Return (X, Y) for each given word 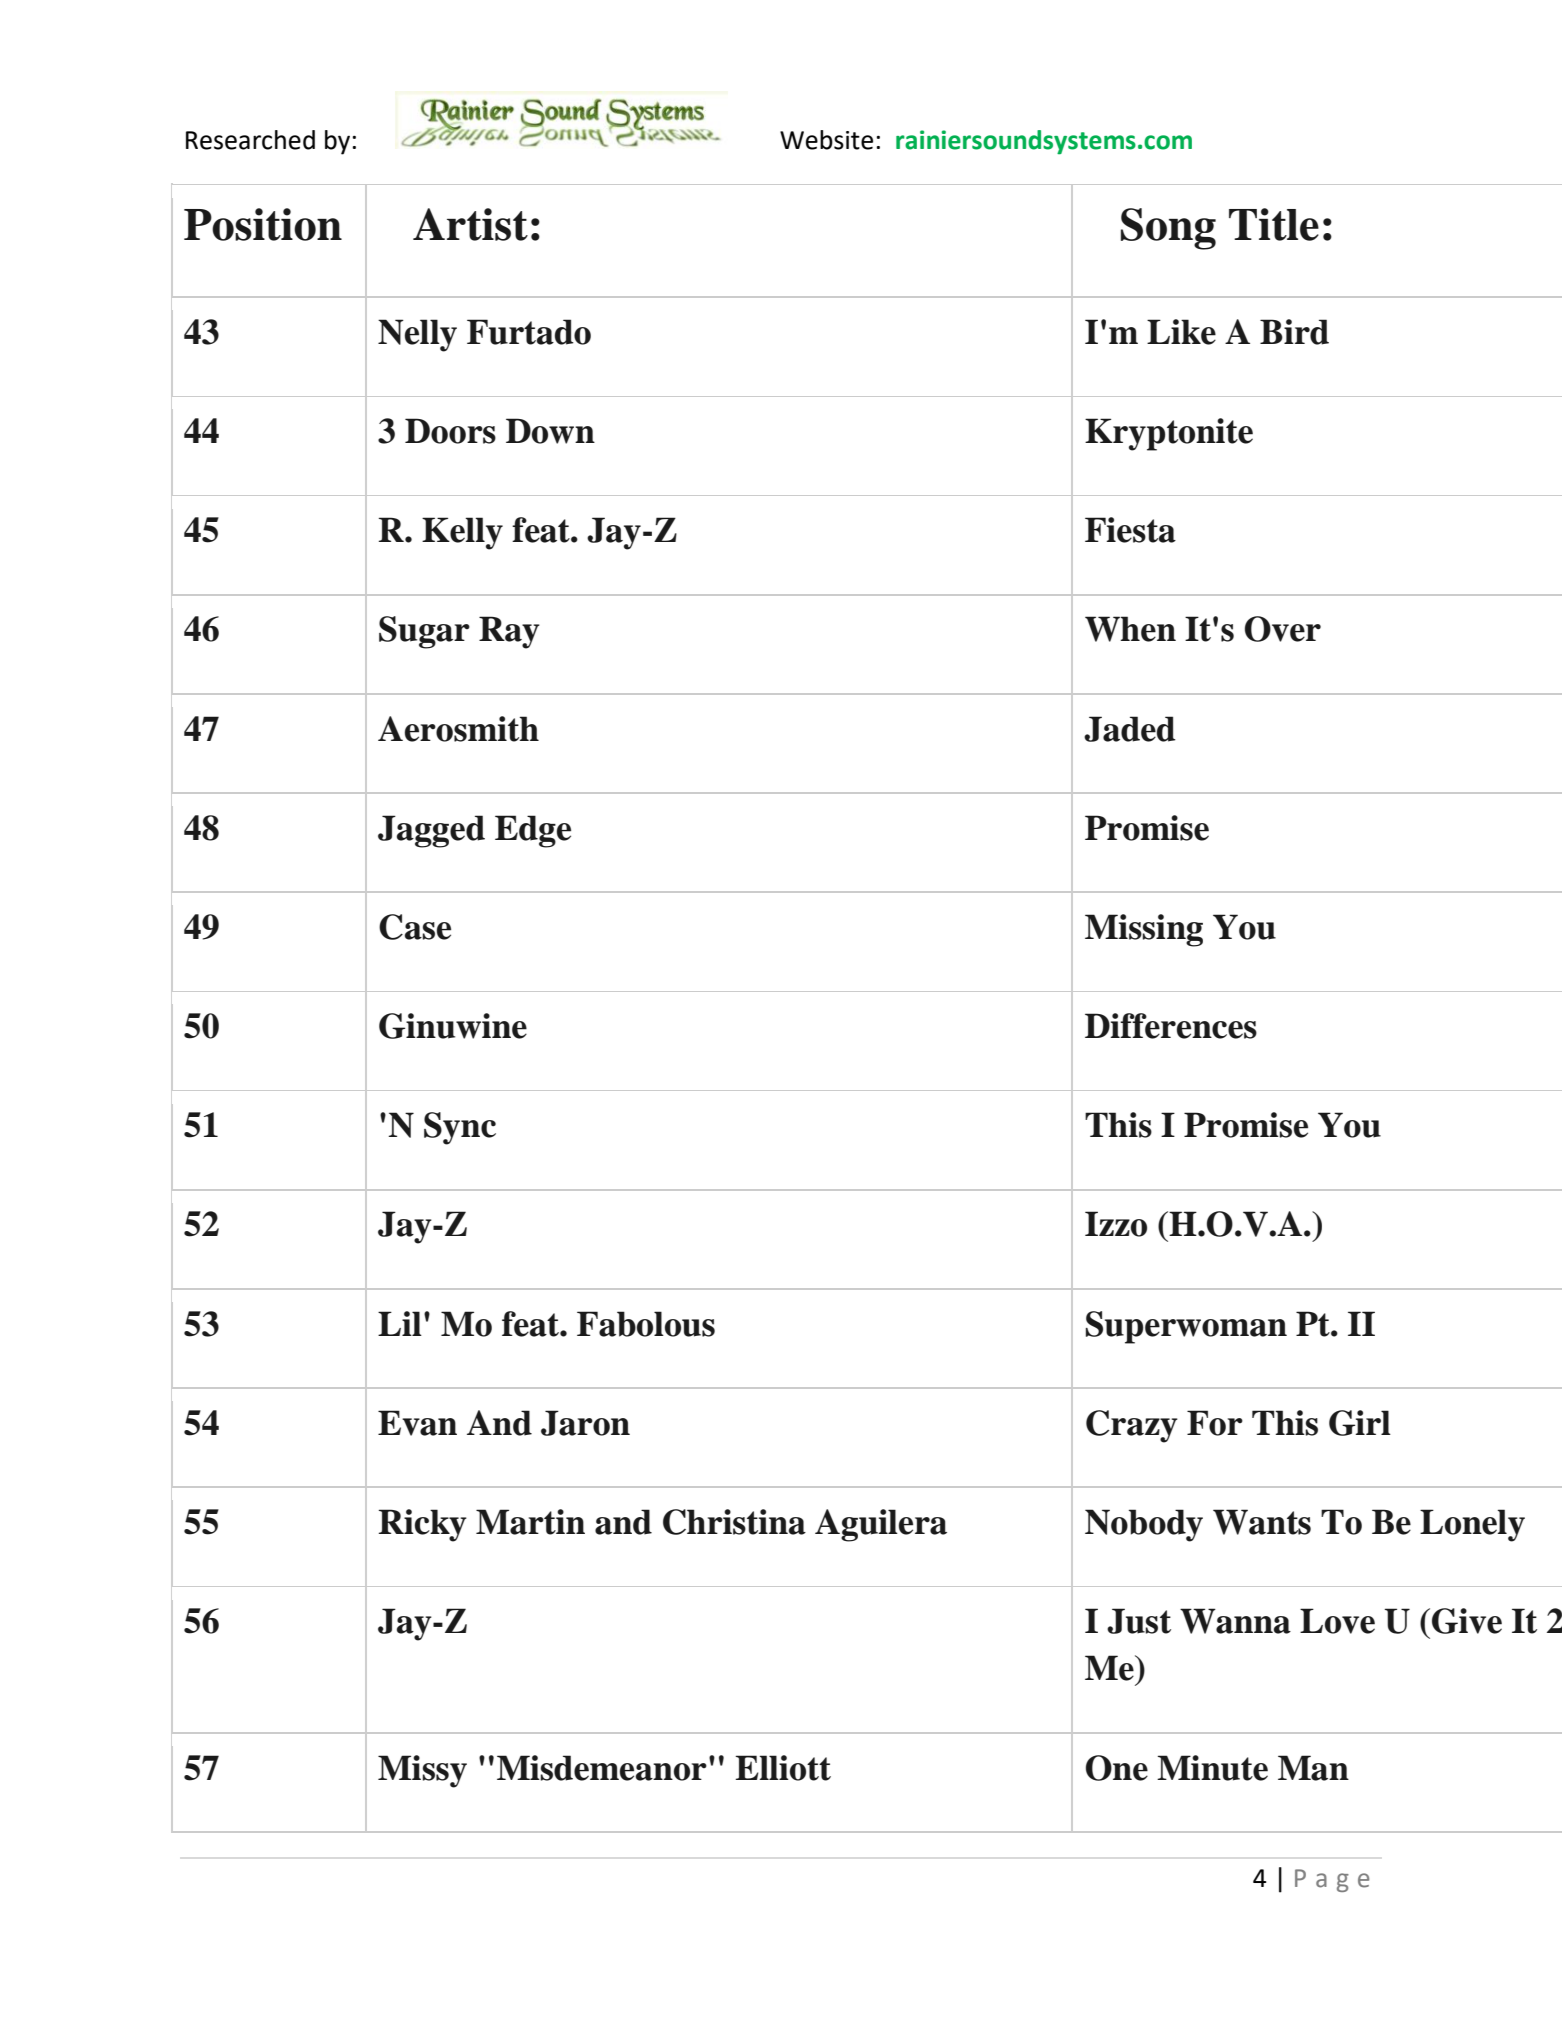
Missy (422, 1771)
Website (826, 140)
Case (415, 927)
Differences (1171, 1026)
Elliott (783, 1768)
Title (1274, 224)
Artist (470, 224)
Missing (1144, 930)
